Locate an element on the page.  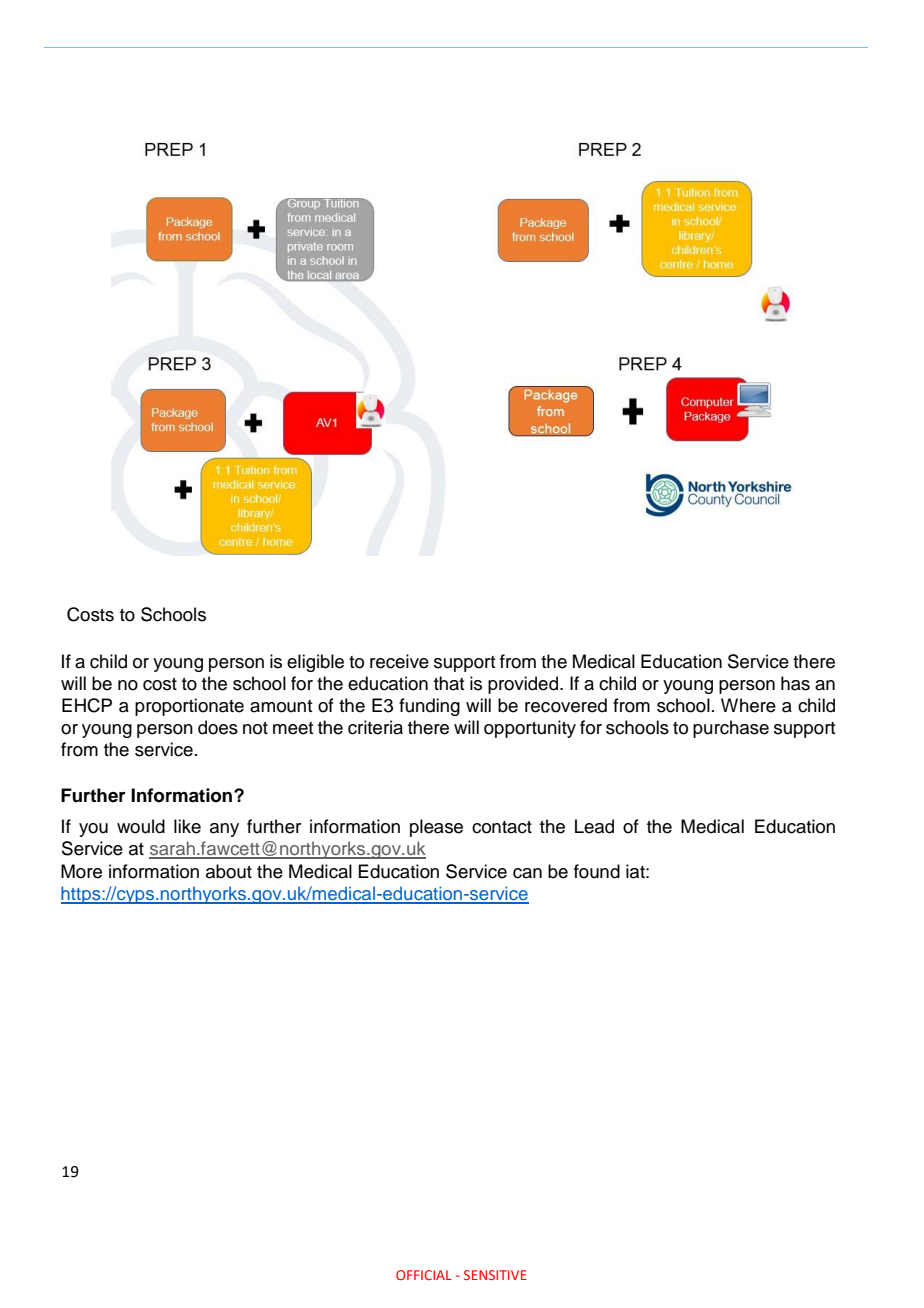
OFFICIAL is located at coordinates (424, 1275).
